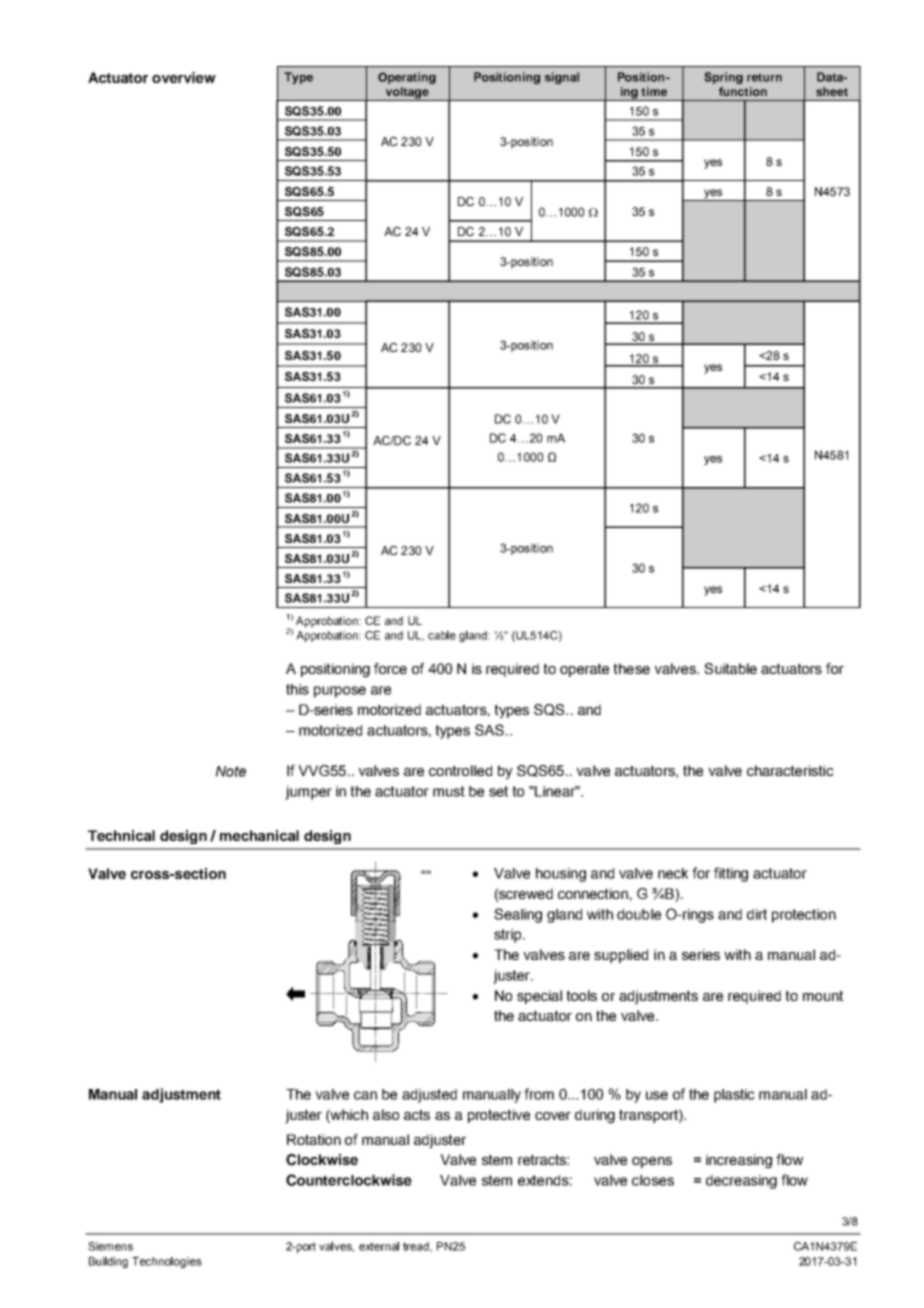  I want to click on voltage, so click(407, 94).
